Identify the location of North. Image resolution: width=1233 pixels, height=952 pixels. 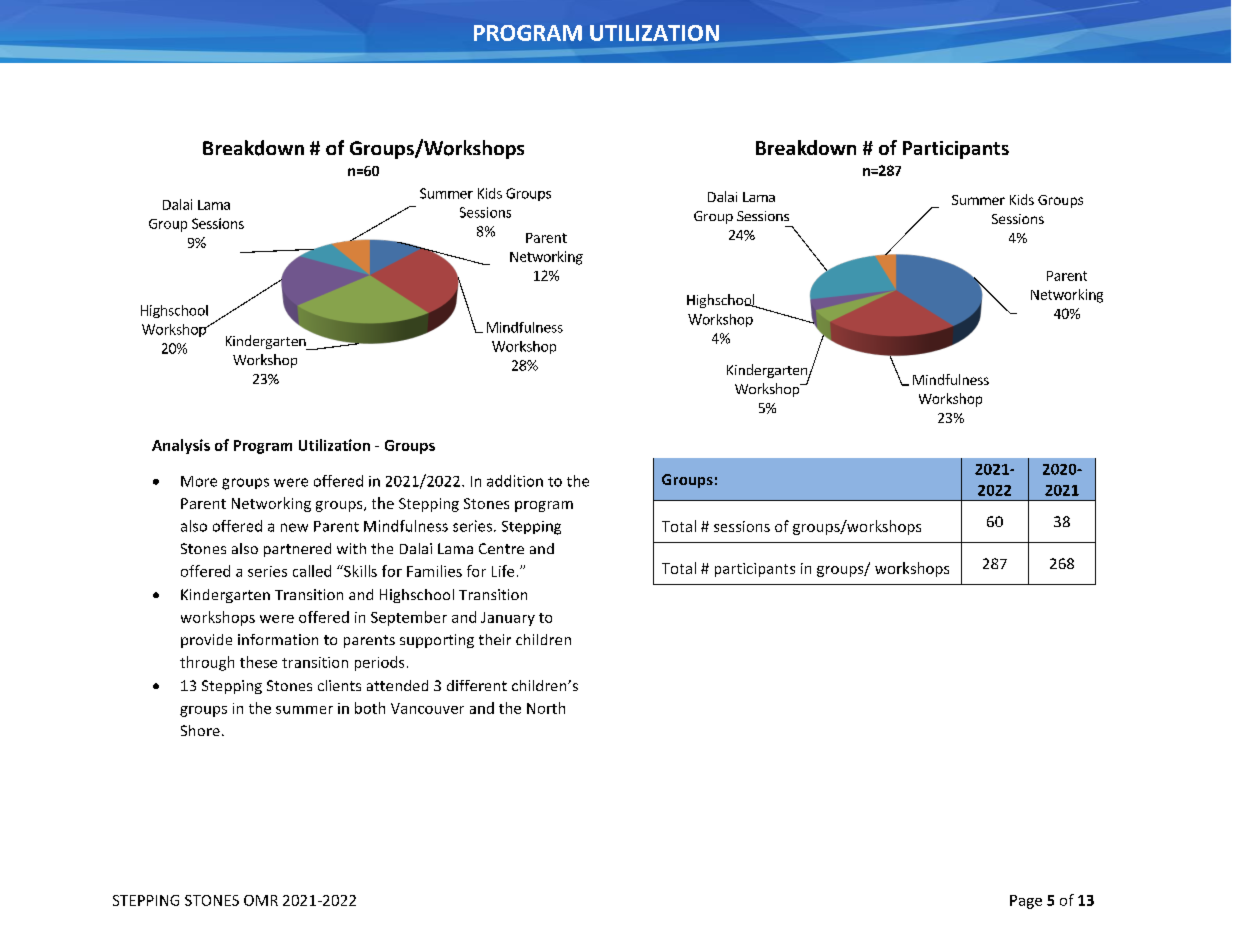
(546, 708).
